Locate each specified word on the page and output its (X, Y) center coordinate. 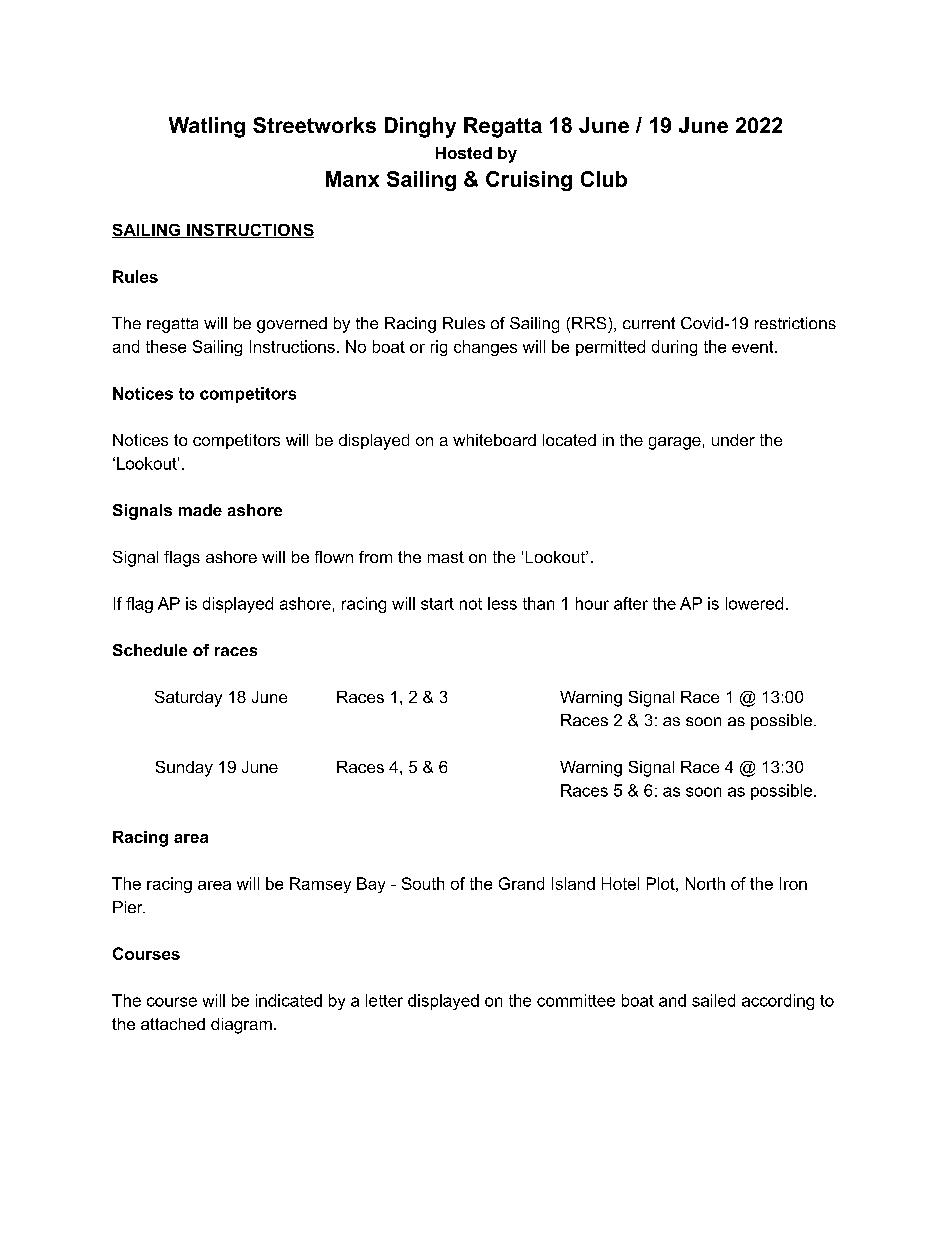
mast (446, 557)
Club (604, 179)
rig (439, 348)
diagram (241, 1026)
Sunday (184, 769)
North (705, 883)
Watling (207, 127)
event (754, 347)
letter (384, 1000)
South (423, 883)
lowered (754, 603)
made (200, 510)
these (166, 346)
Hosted (464, 153)
